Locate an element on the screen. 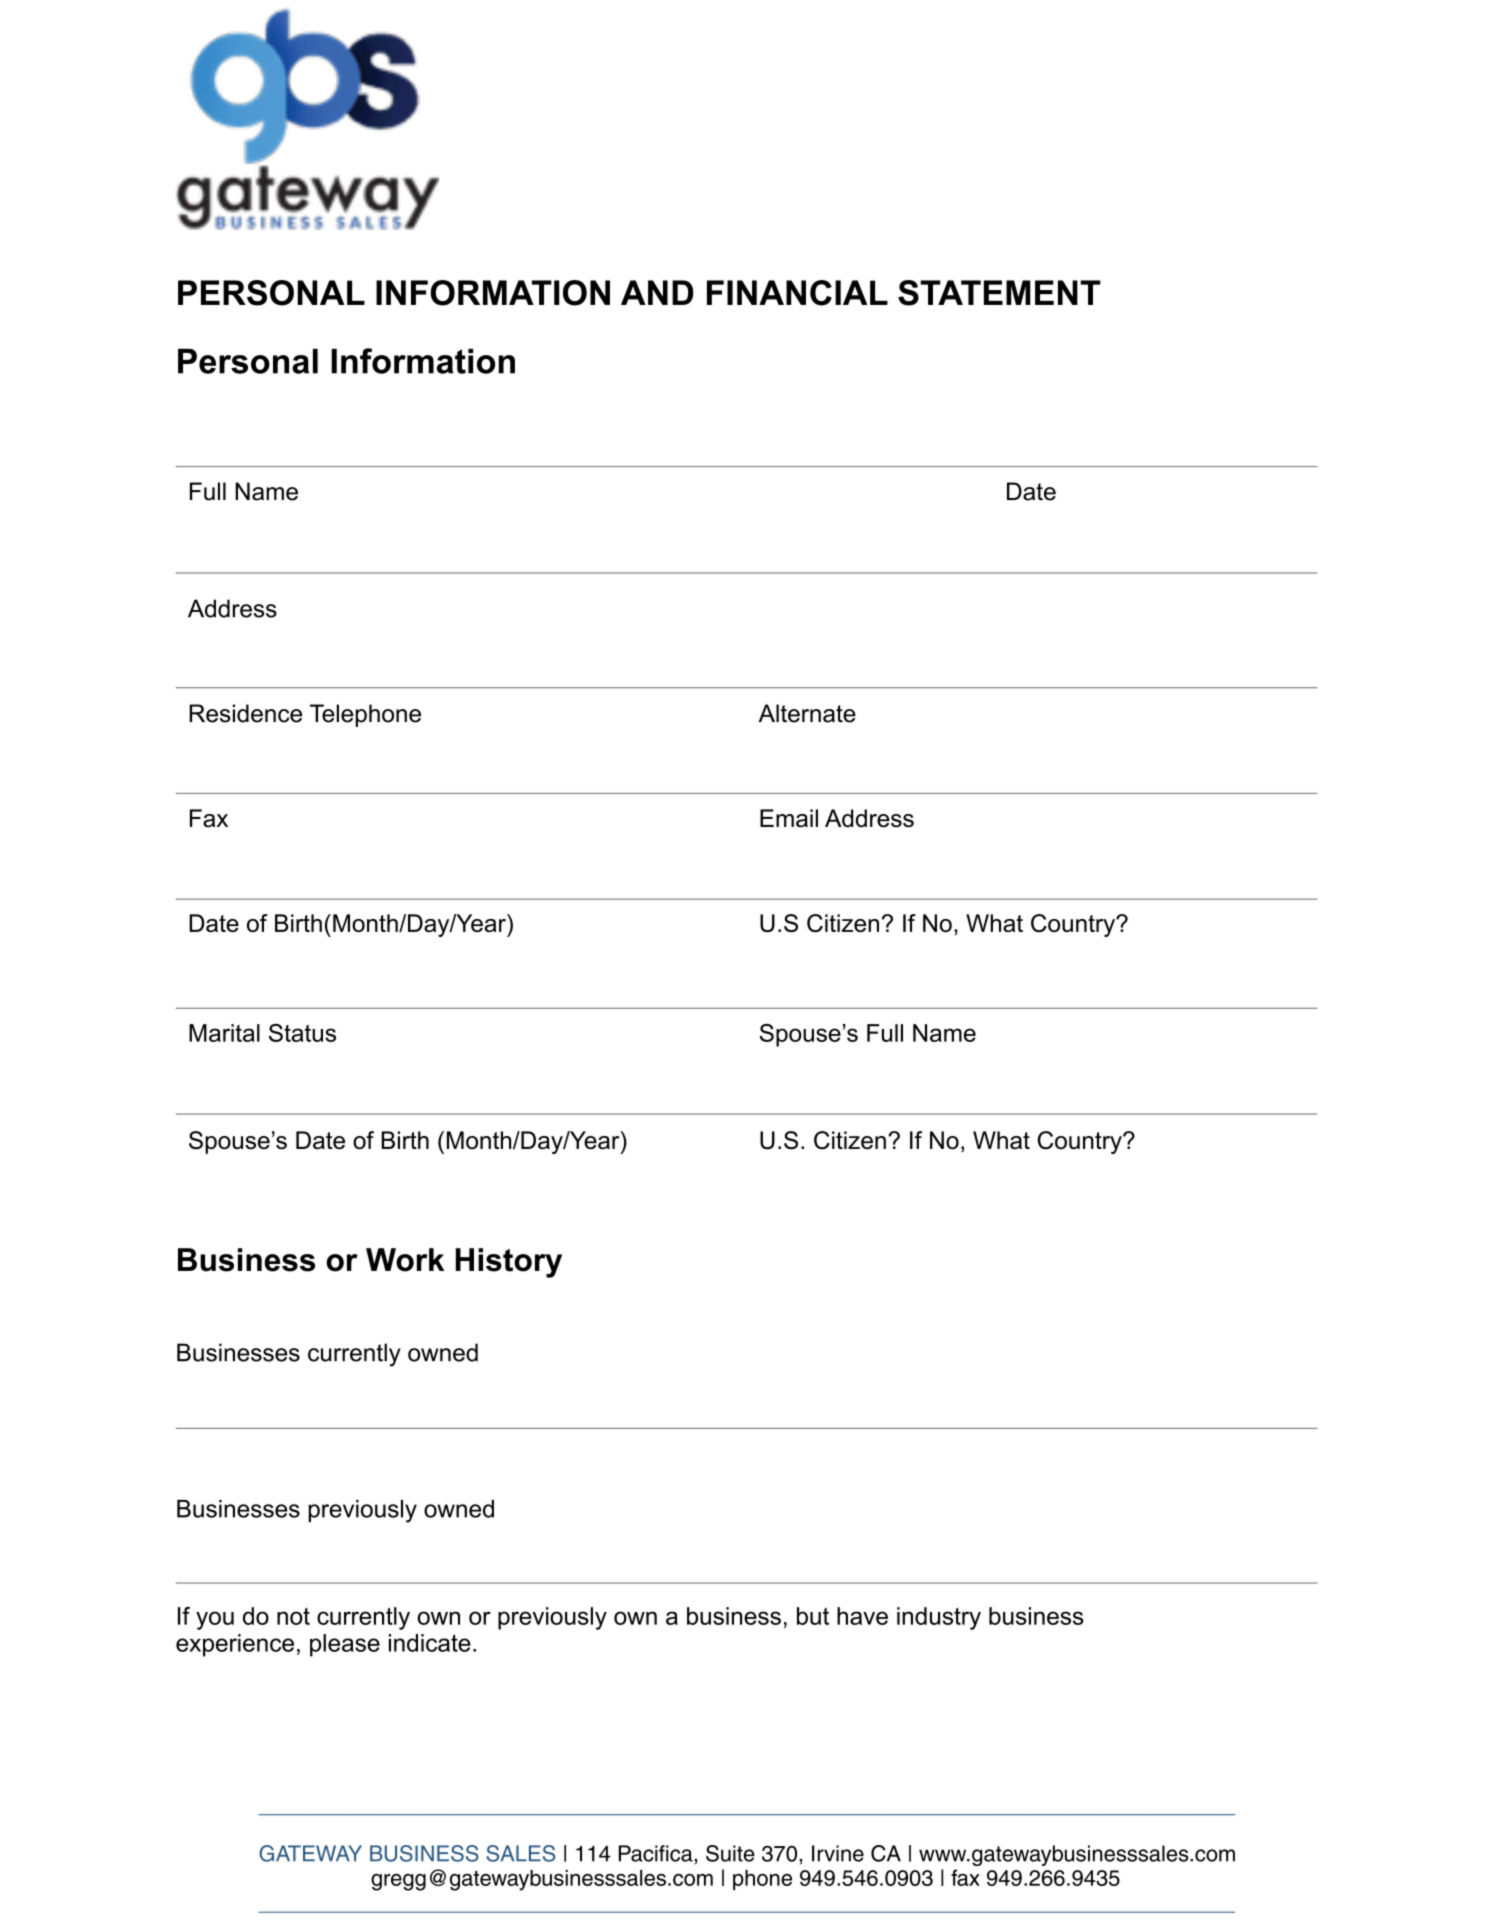 The width and height of the screenshot is (1493, 1932). indicate is located at coordinates (430, 1643).
